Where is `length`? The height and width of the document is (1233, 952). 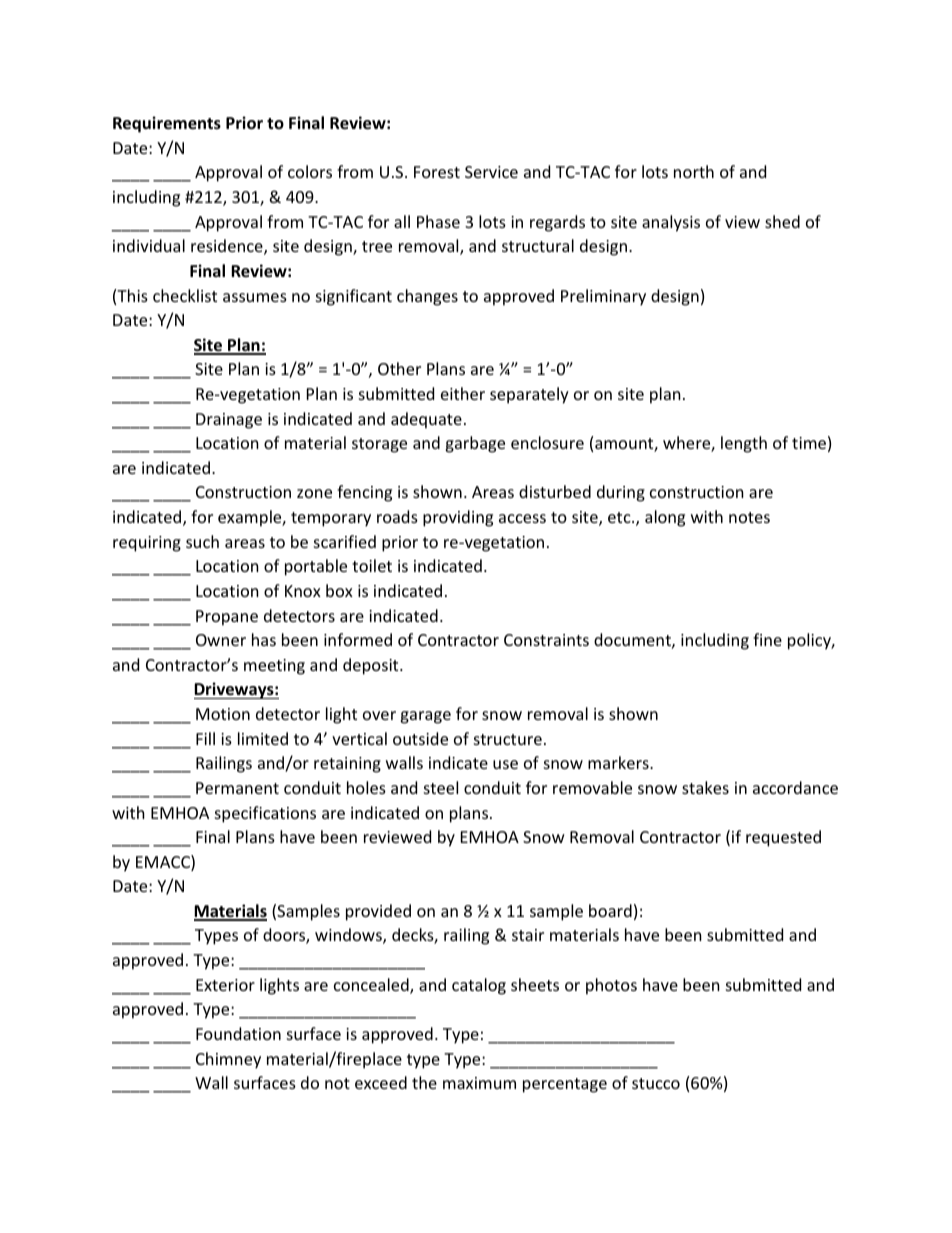 length is located at coordinates (744, 444).
